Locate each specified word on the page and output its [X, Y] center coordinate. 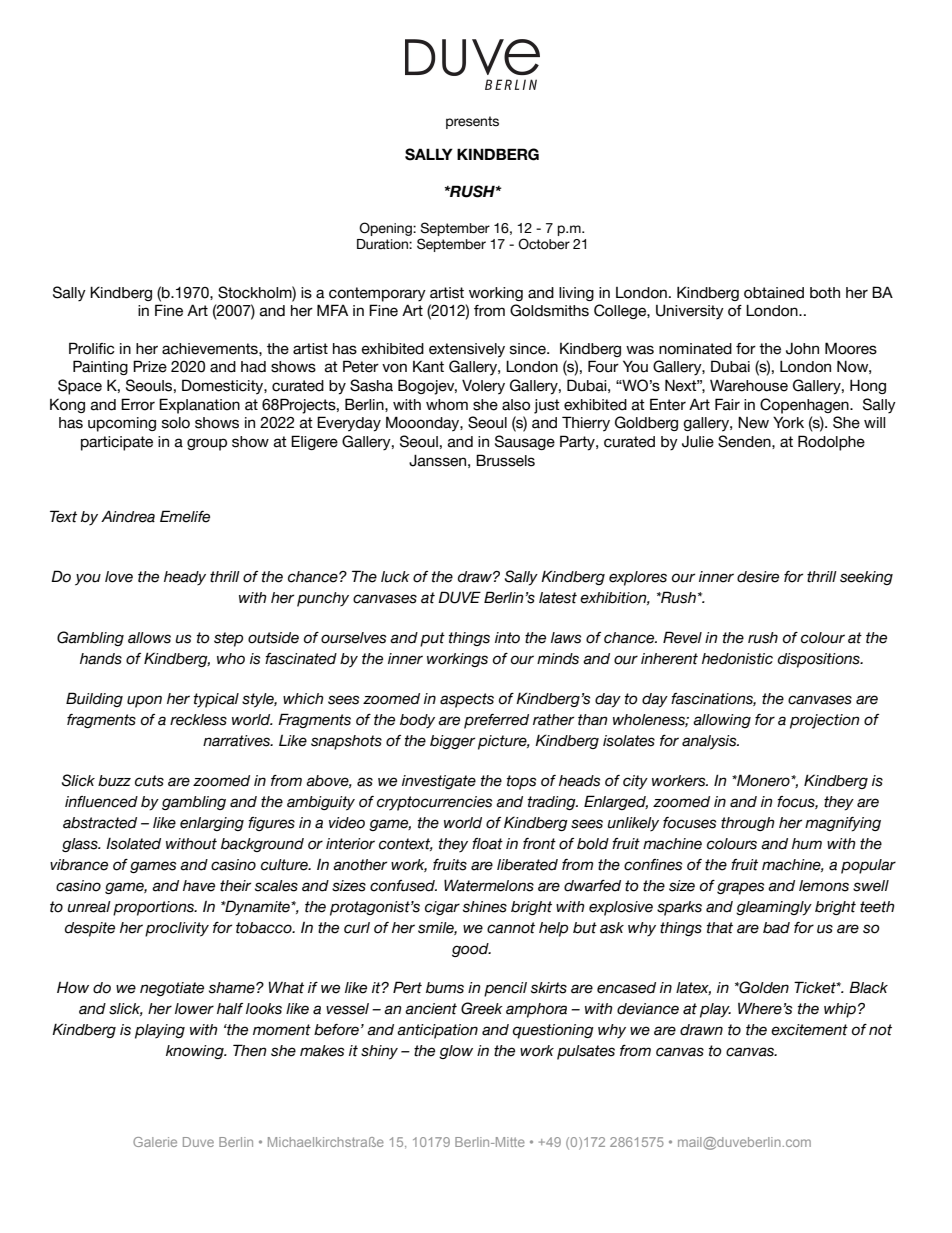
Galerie [155, 1142]
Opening [386, 229]
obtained [774, 293]
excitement [809, 1030]
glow [456, 1052]
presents [472, 122]
